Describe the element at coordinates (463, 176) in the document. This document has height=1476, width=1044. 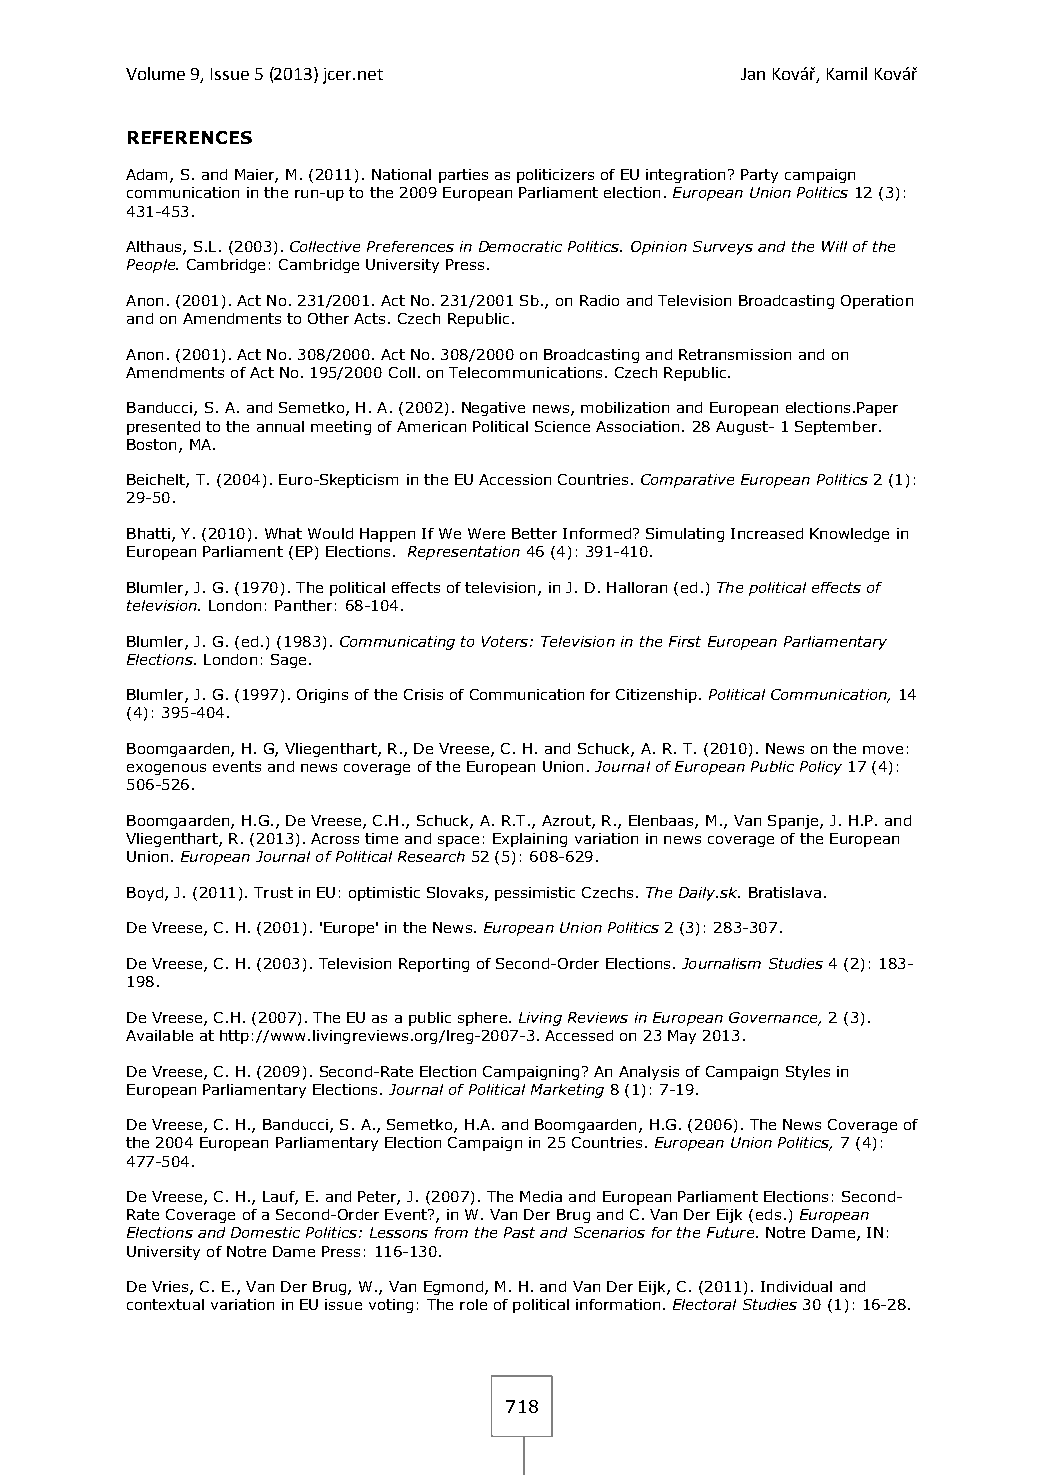
I see `parties` at that location.
